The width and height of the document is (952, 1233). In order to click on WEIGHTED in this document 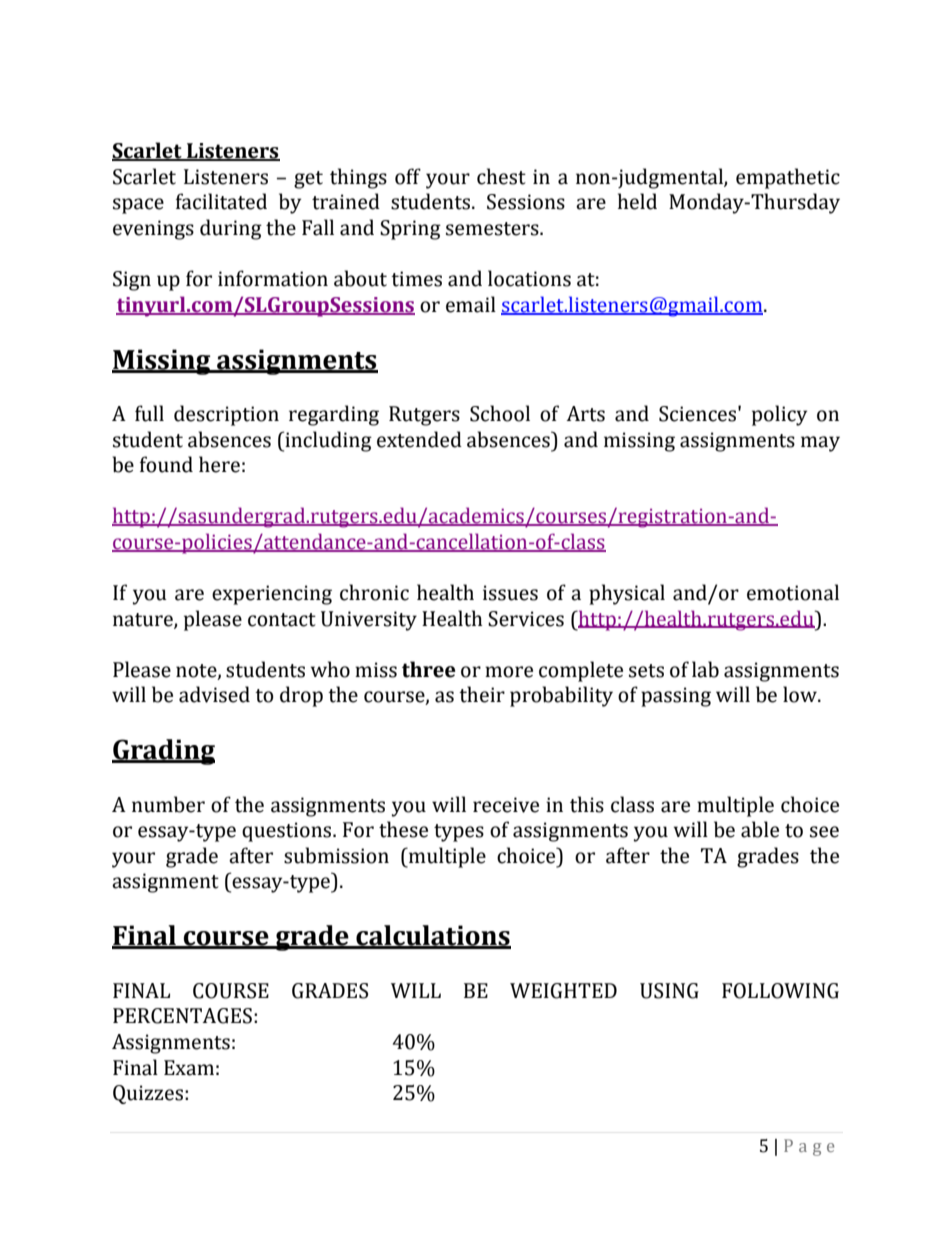, I will do `click(563, 991)`.
